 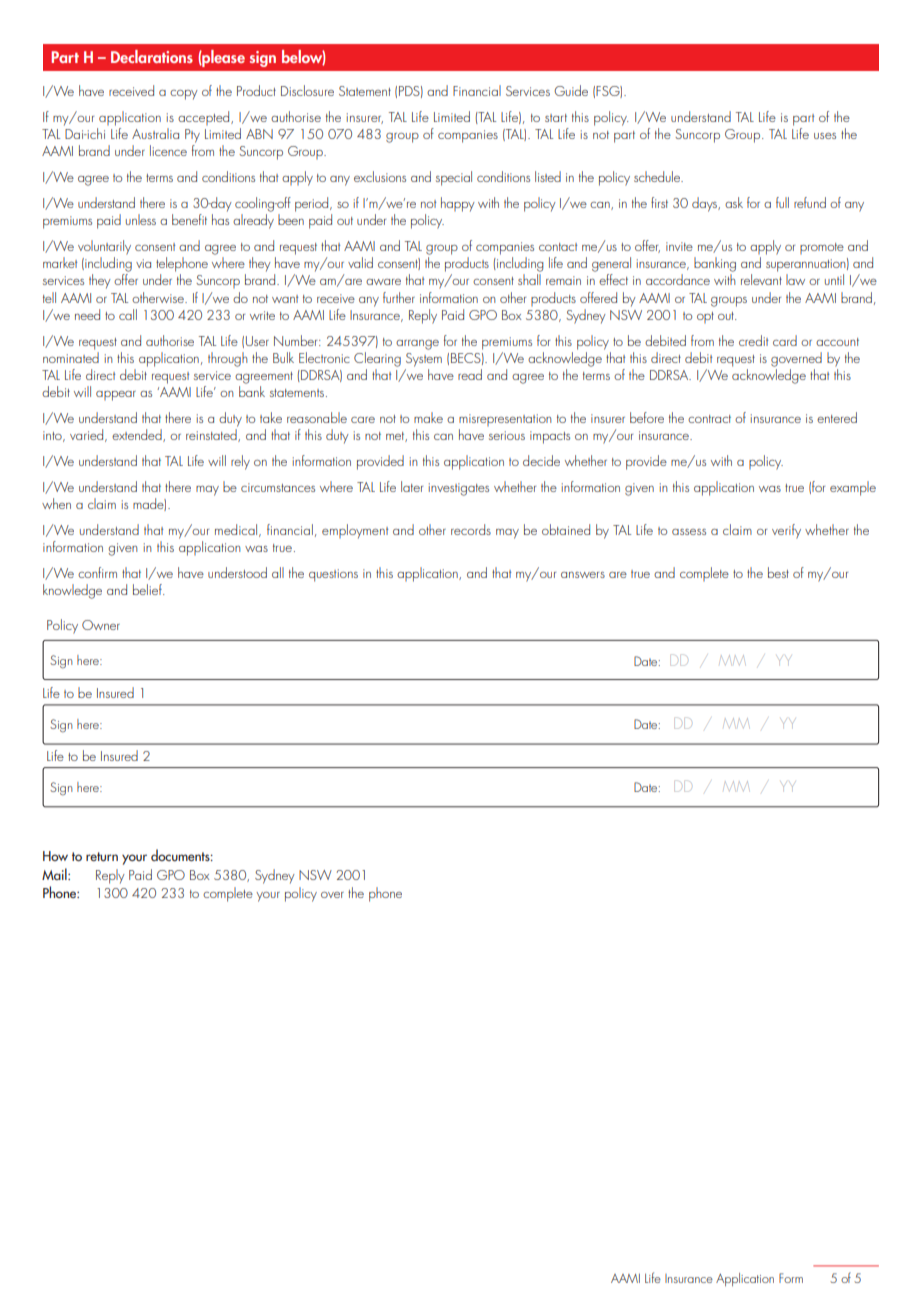 I want to click on extended, so click(x=138, y=435).
